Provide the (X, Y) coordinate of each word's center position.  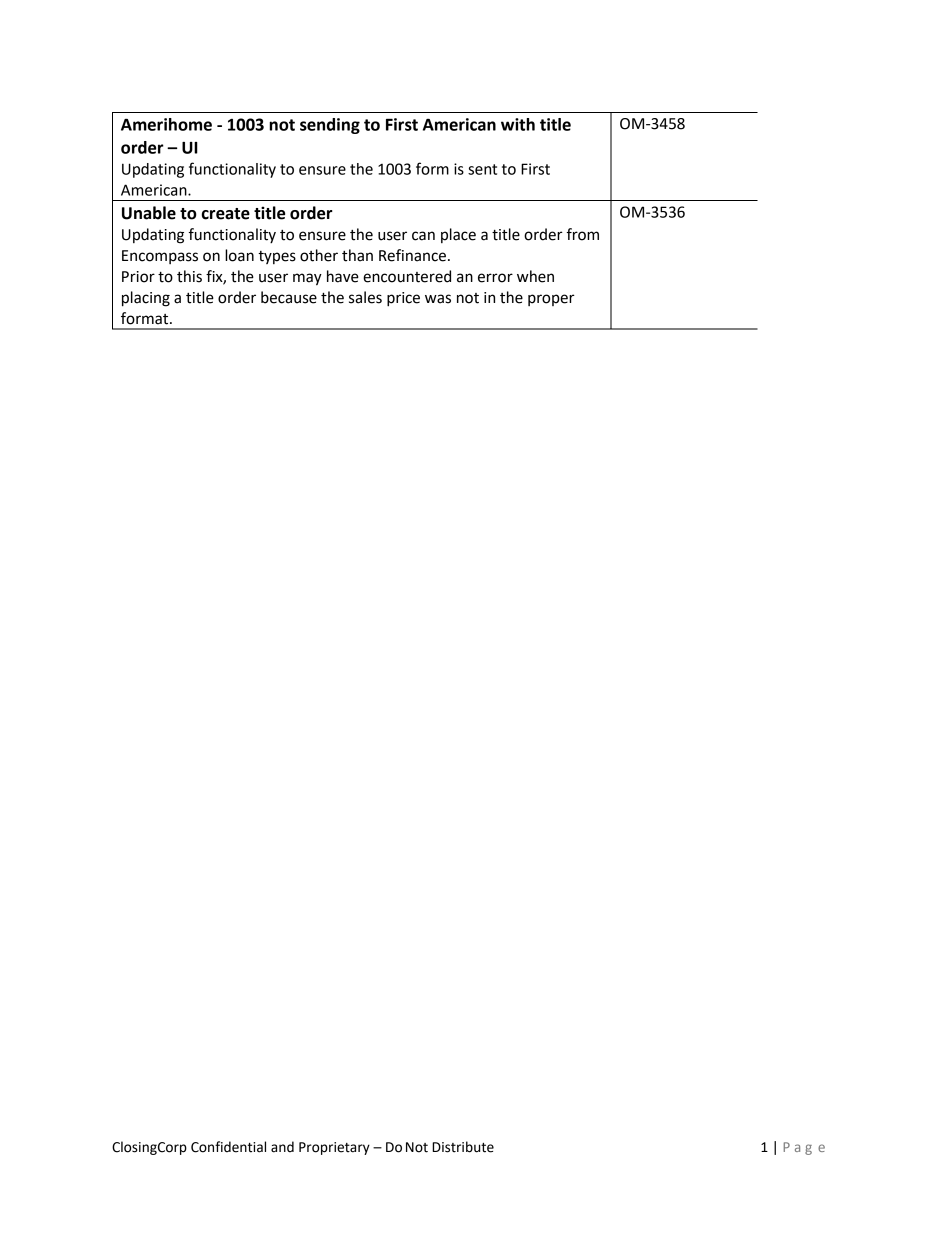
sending (330, 126)
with (518, 124)
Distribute (463, 1147)
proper (551, 300)
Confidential (228, 1147)
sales (365, 297)
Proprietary (334, 1148)
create (226, 214)
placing (146, 299)
